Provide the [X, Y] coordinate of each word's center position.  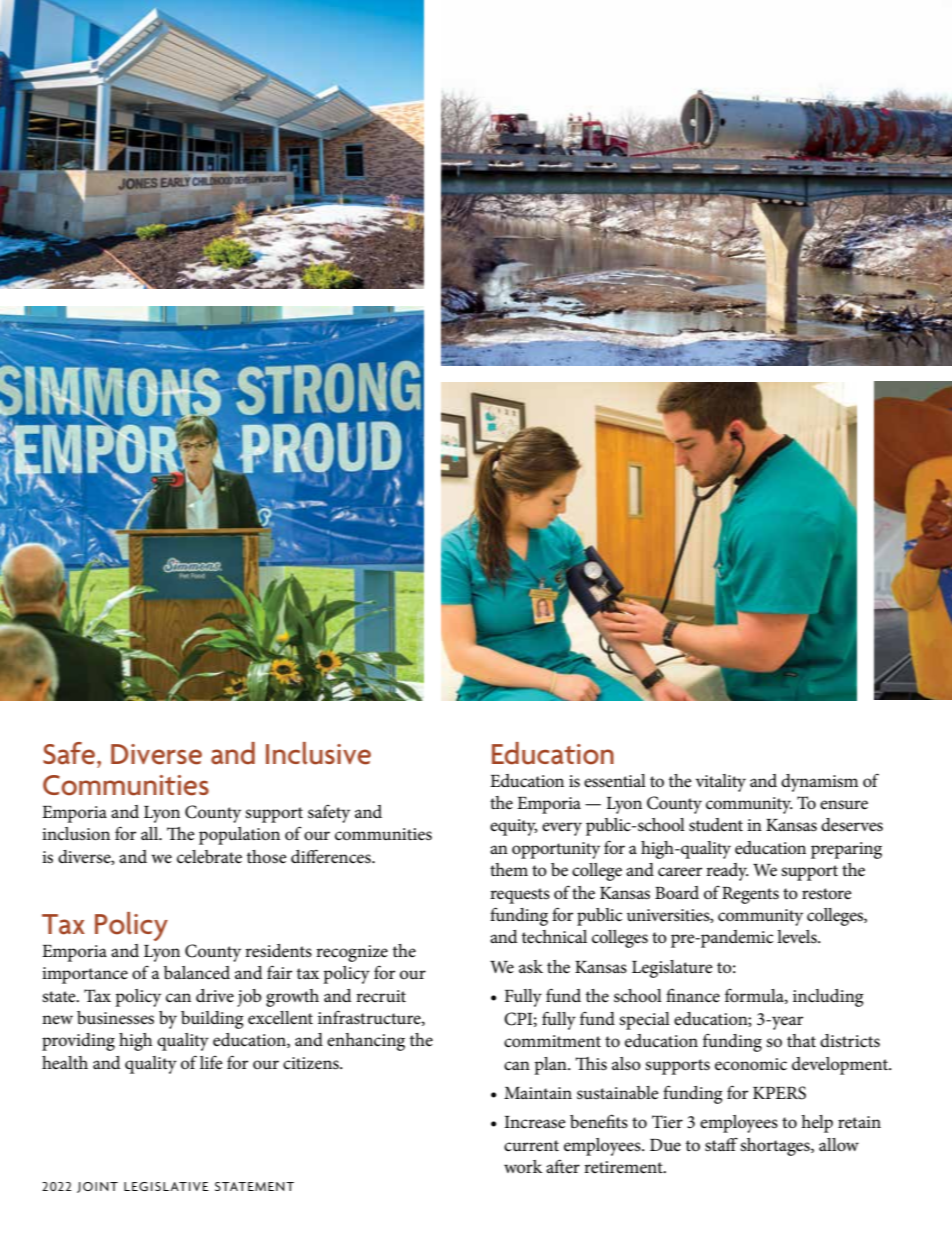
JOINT [97, 1187]
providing [78, 1042]
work [523, 1166]
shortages [776, 1147]
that [801, 1040]
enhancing [366, 1042]
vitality [721, 783]
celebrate [209, 857]
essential [615, 781]
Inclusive [318, 753]
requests [520, 896]
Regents [750, 895]
